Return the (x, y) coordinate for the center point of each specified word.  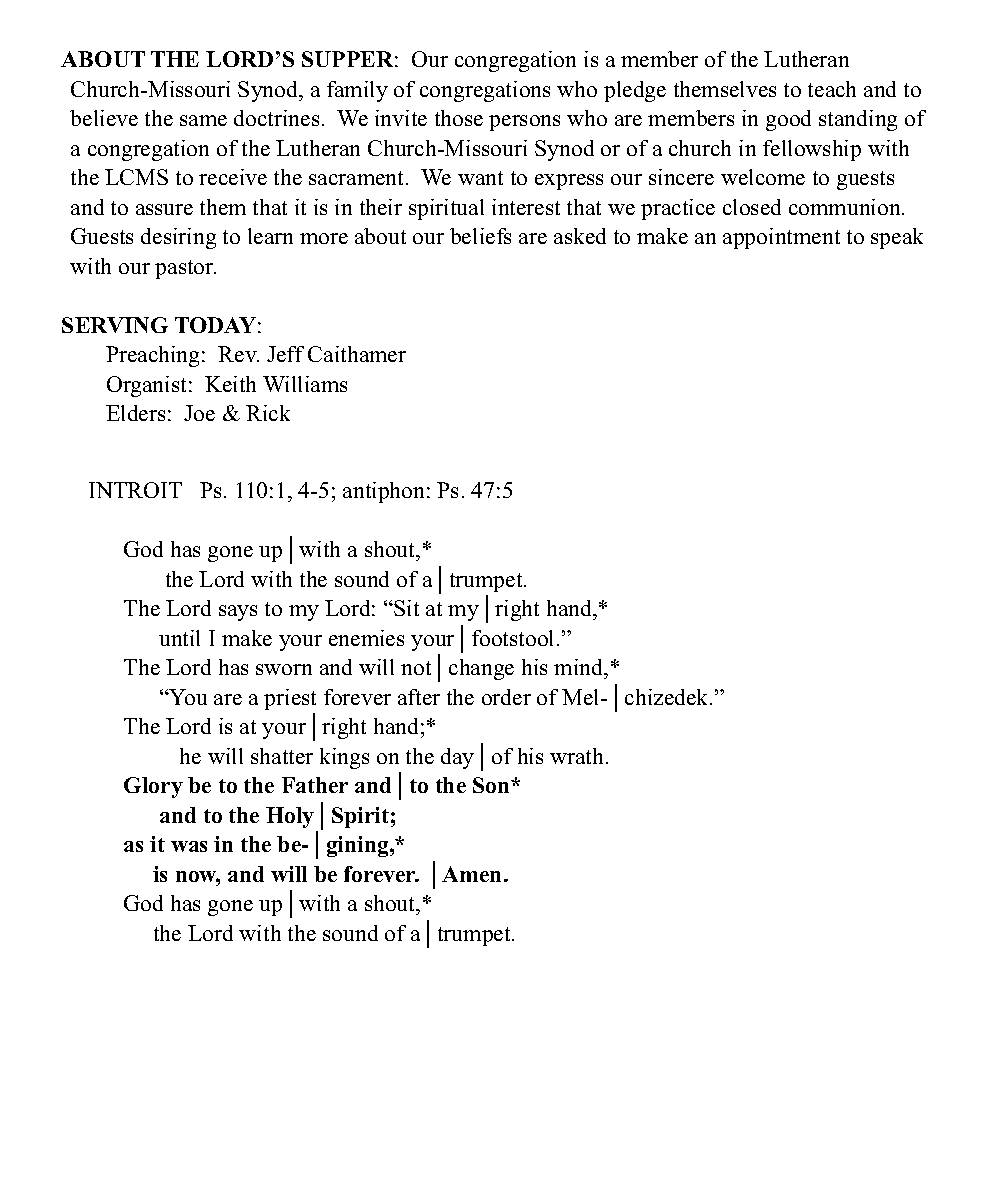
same (203, 120)
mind (580, 667)
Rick (268, 413)
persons (524, 123)
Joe (199, 413)
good (788, 120)
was (189, 846)
